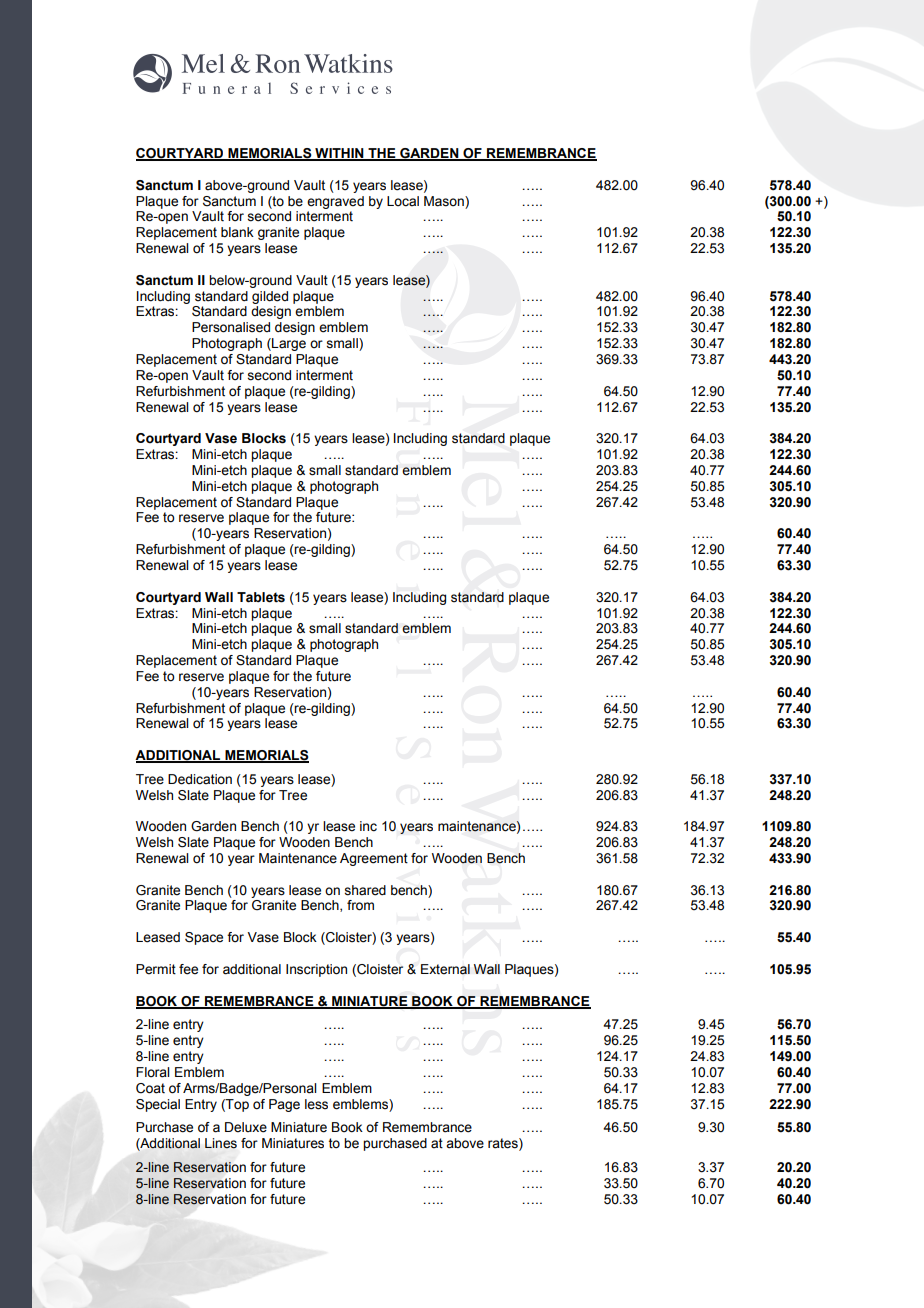 This image has height=1308, width=924. I want to click on Special, so click(158, 1105).
